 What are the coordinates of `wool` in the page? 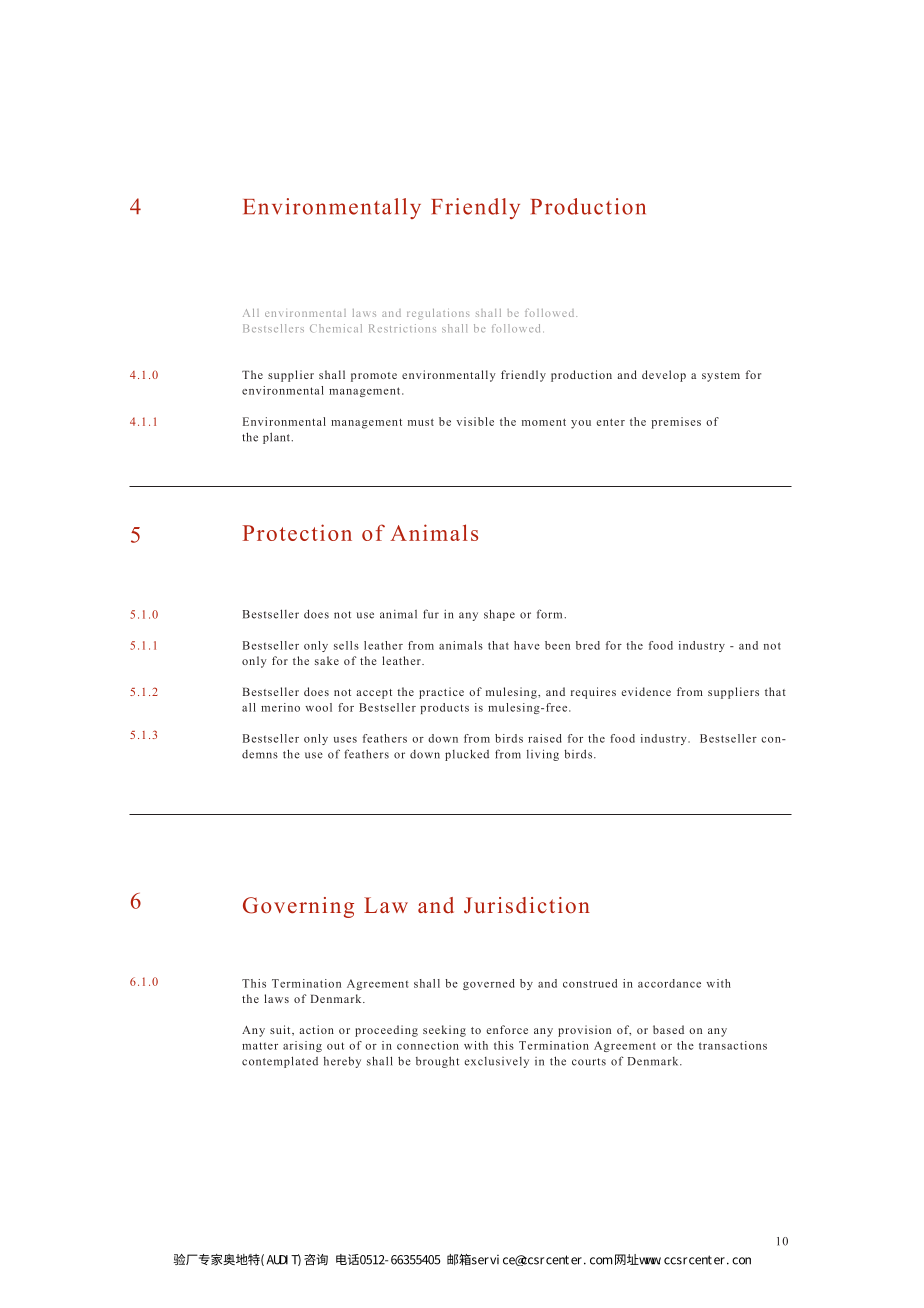 It's located at (318, 707).
